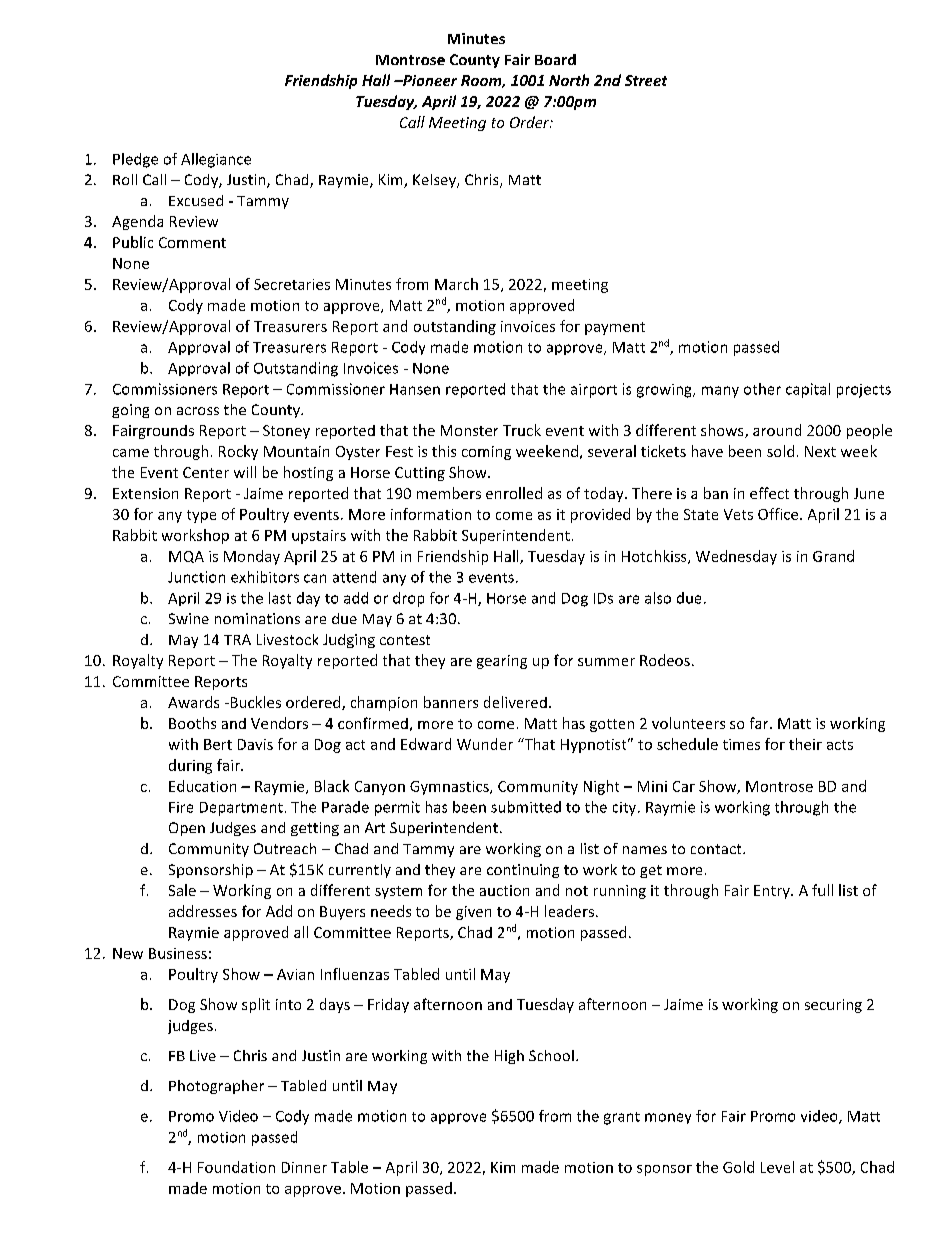  I want to click on Swine, so click(189, 618).
